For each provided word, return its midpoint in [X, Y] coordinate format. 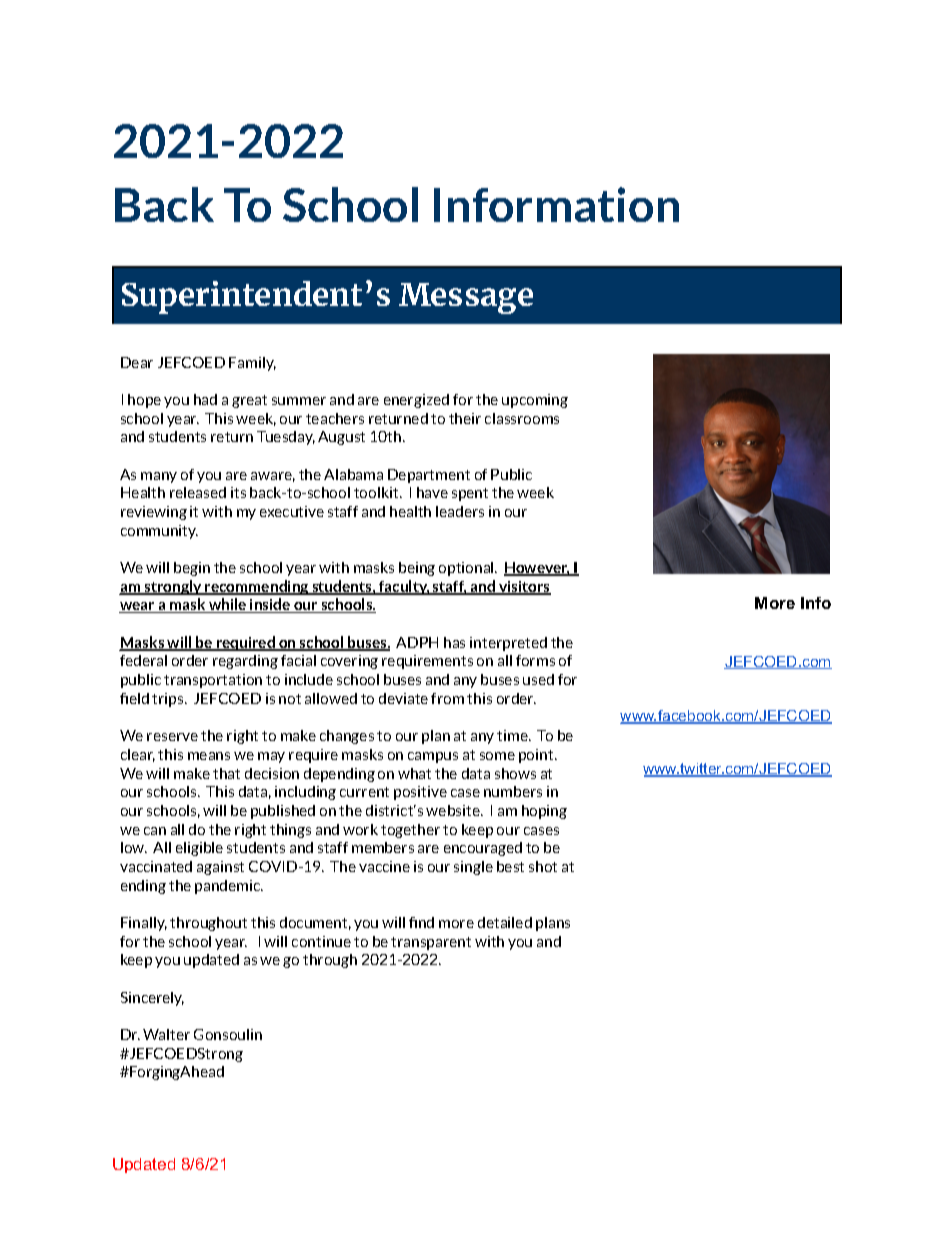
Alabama [353, 474]
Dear [137, 362]
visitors [524, 588]
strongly [173, 587]
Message [466, 298]
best [510, 866]
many [159, 477]
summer [299, 401]
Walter [166, 1034]
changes [347, 737]
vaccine [384, 866]
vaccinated [156, 866]
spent [470, 494]
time [513, 735]
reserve [172, 737]
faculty [403, 587]
